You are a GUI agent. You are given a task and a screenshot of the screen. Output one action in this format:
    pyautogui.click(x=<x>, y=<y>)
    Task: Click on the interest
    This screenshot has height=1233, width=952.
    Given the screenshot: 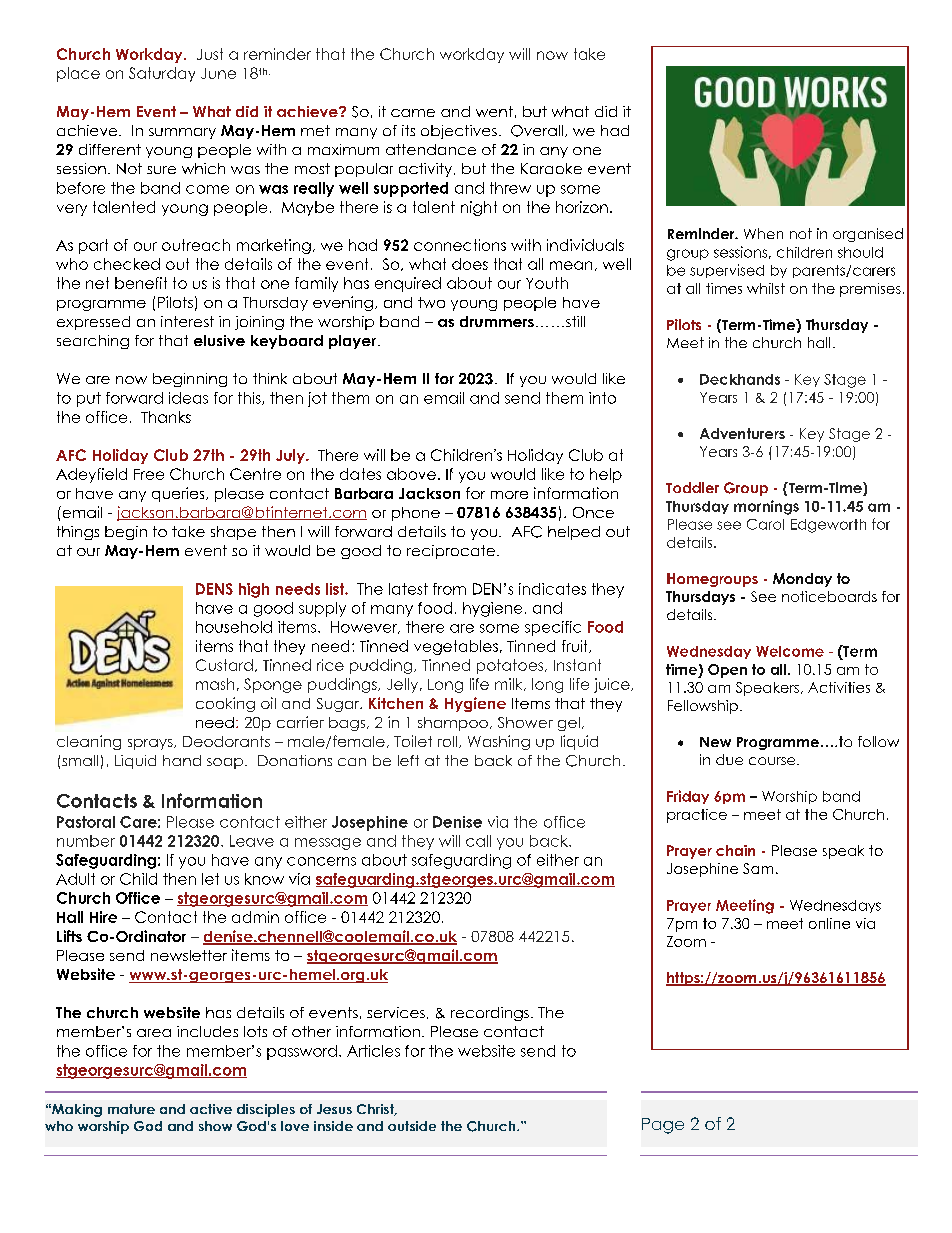 What is the action you would take?
    pyautogui.click(x=187, y=321)
